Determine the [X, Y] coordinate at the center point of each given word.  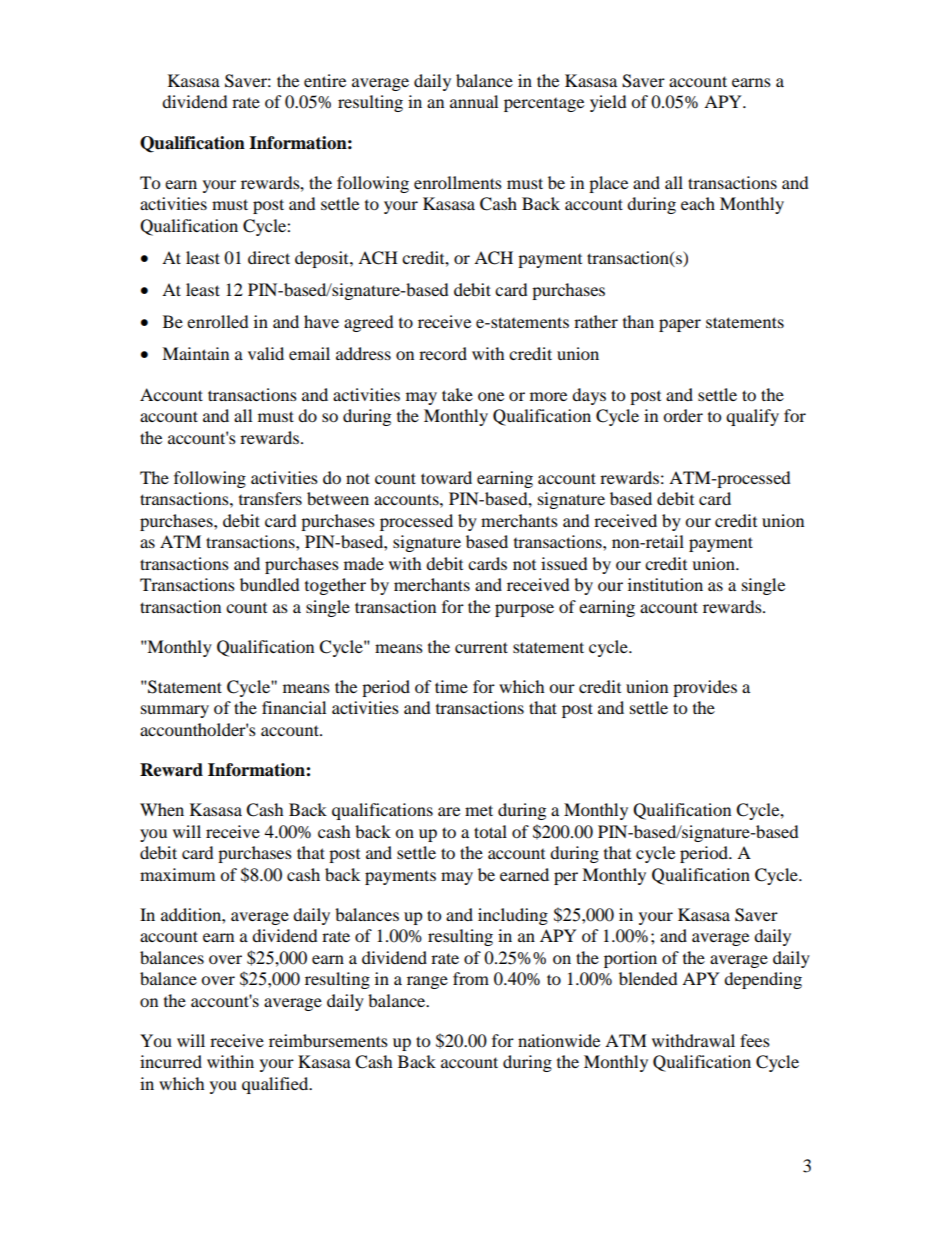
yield [608, 103]
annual [474, 101]
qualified [276, 1085]
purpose [524, 610]
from [471, 978]
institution [665, 584]
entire [325, 80]
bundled [270, 584]
